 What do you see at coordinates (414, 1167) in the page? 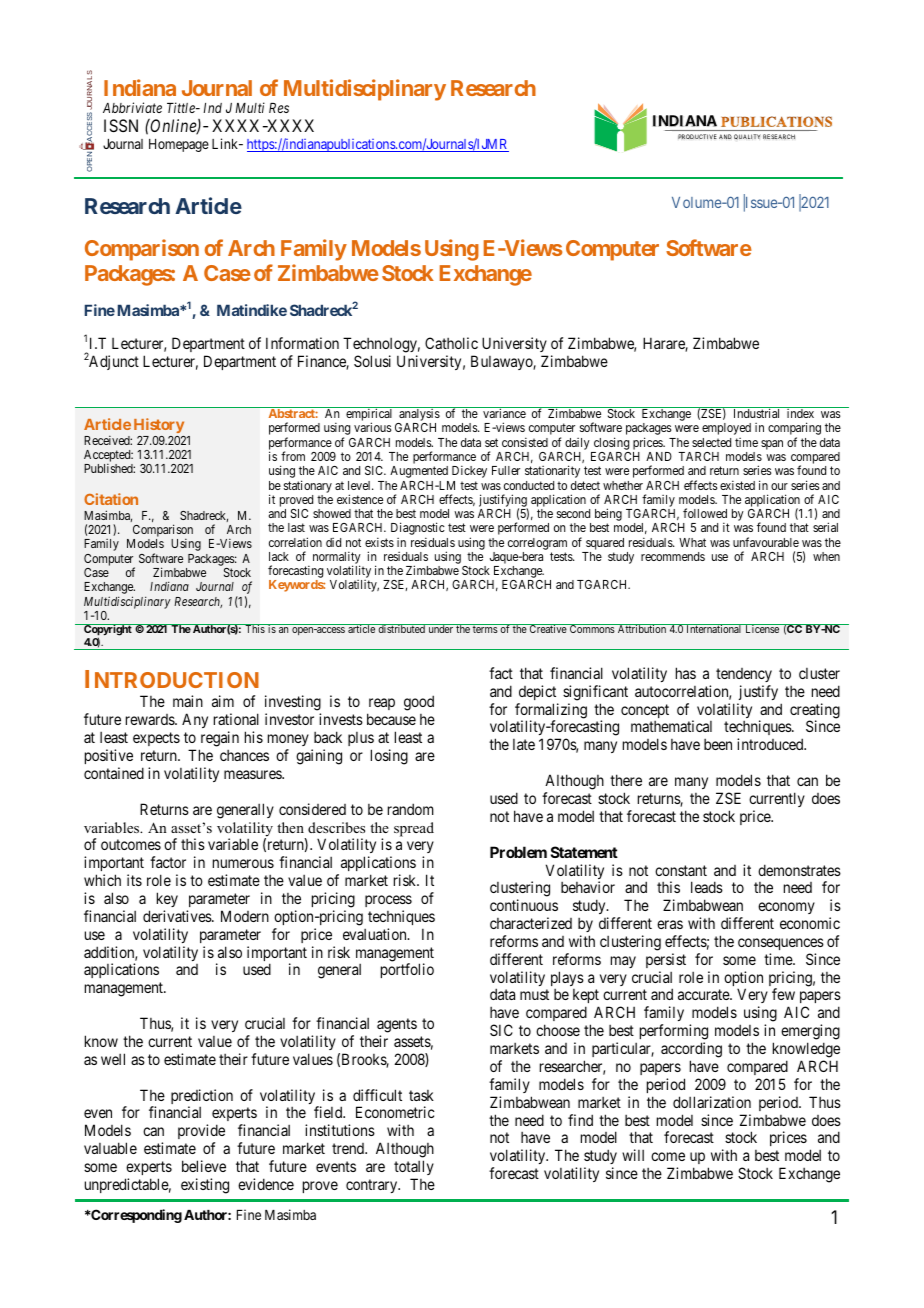
I see `totally` at bounding box center [414, 1167].
